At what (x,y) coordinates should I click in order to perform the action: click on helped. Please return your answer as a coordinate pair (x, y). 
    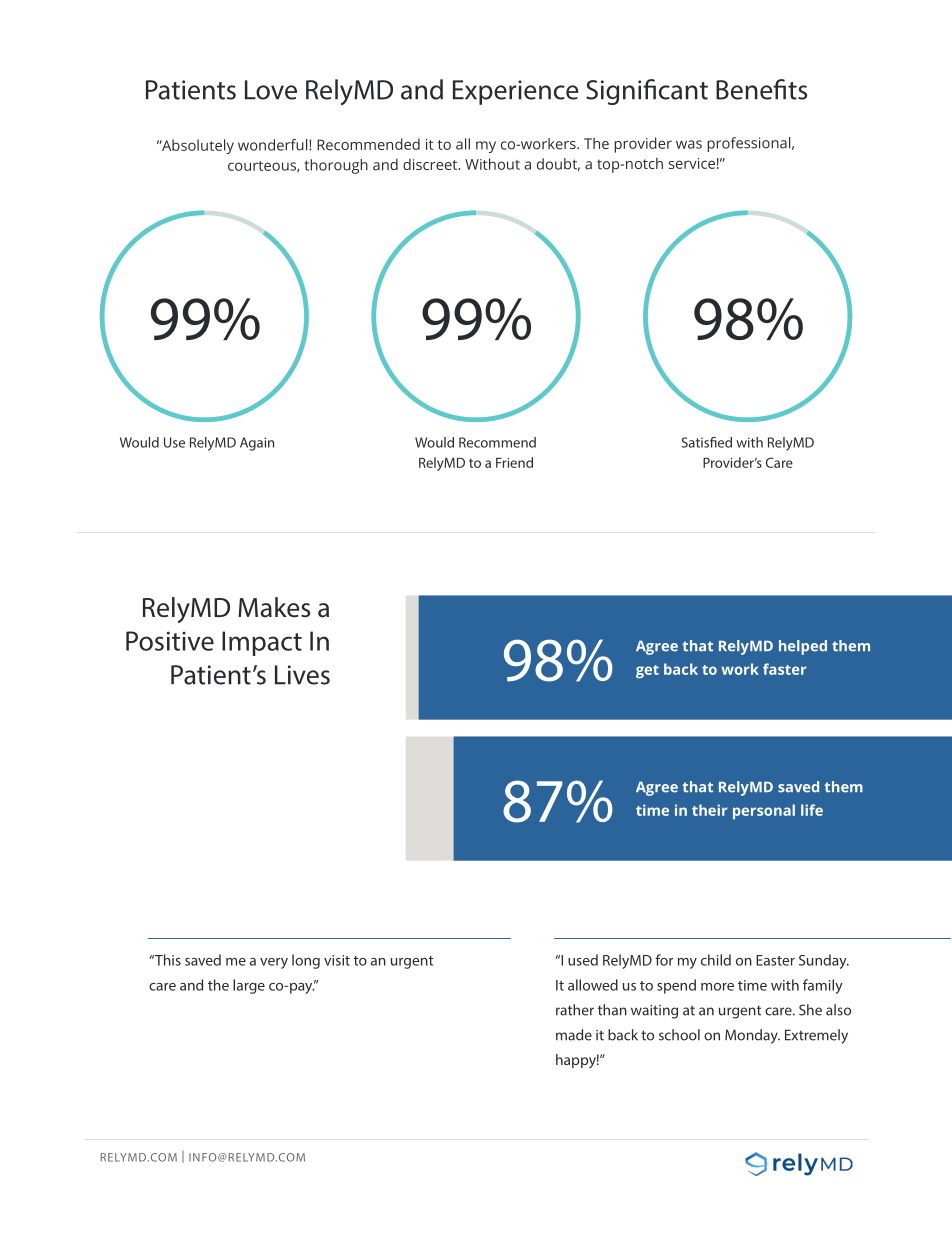
    Looking at the image, I should click on (803, 647).
